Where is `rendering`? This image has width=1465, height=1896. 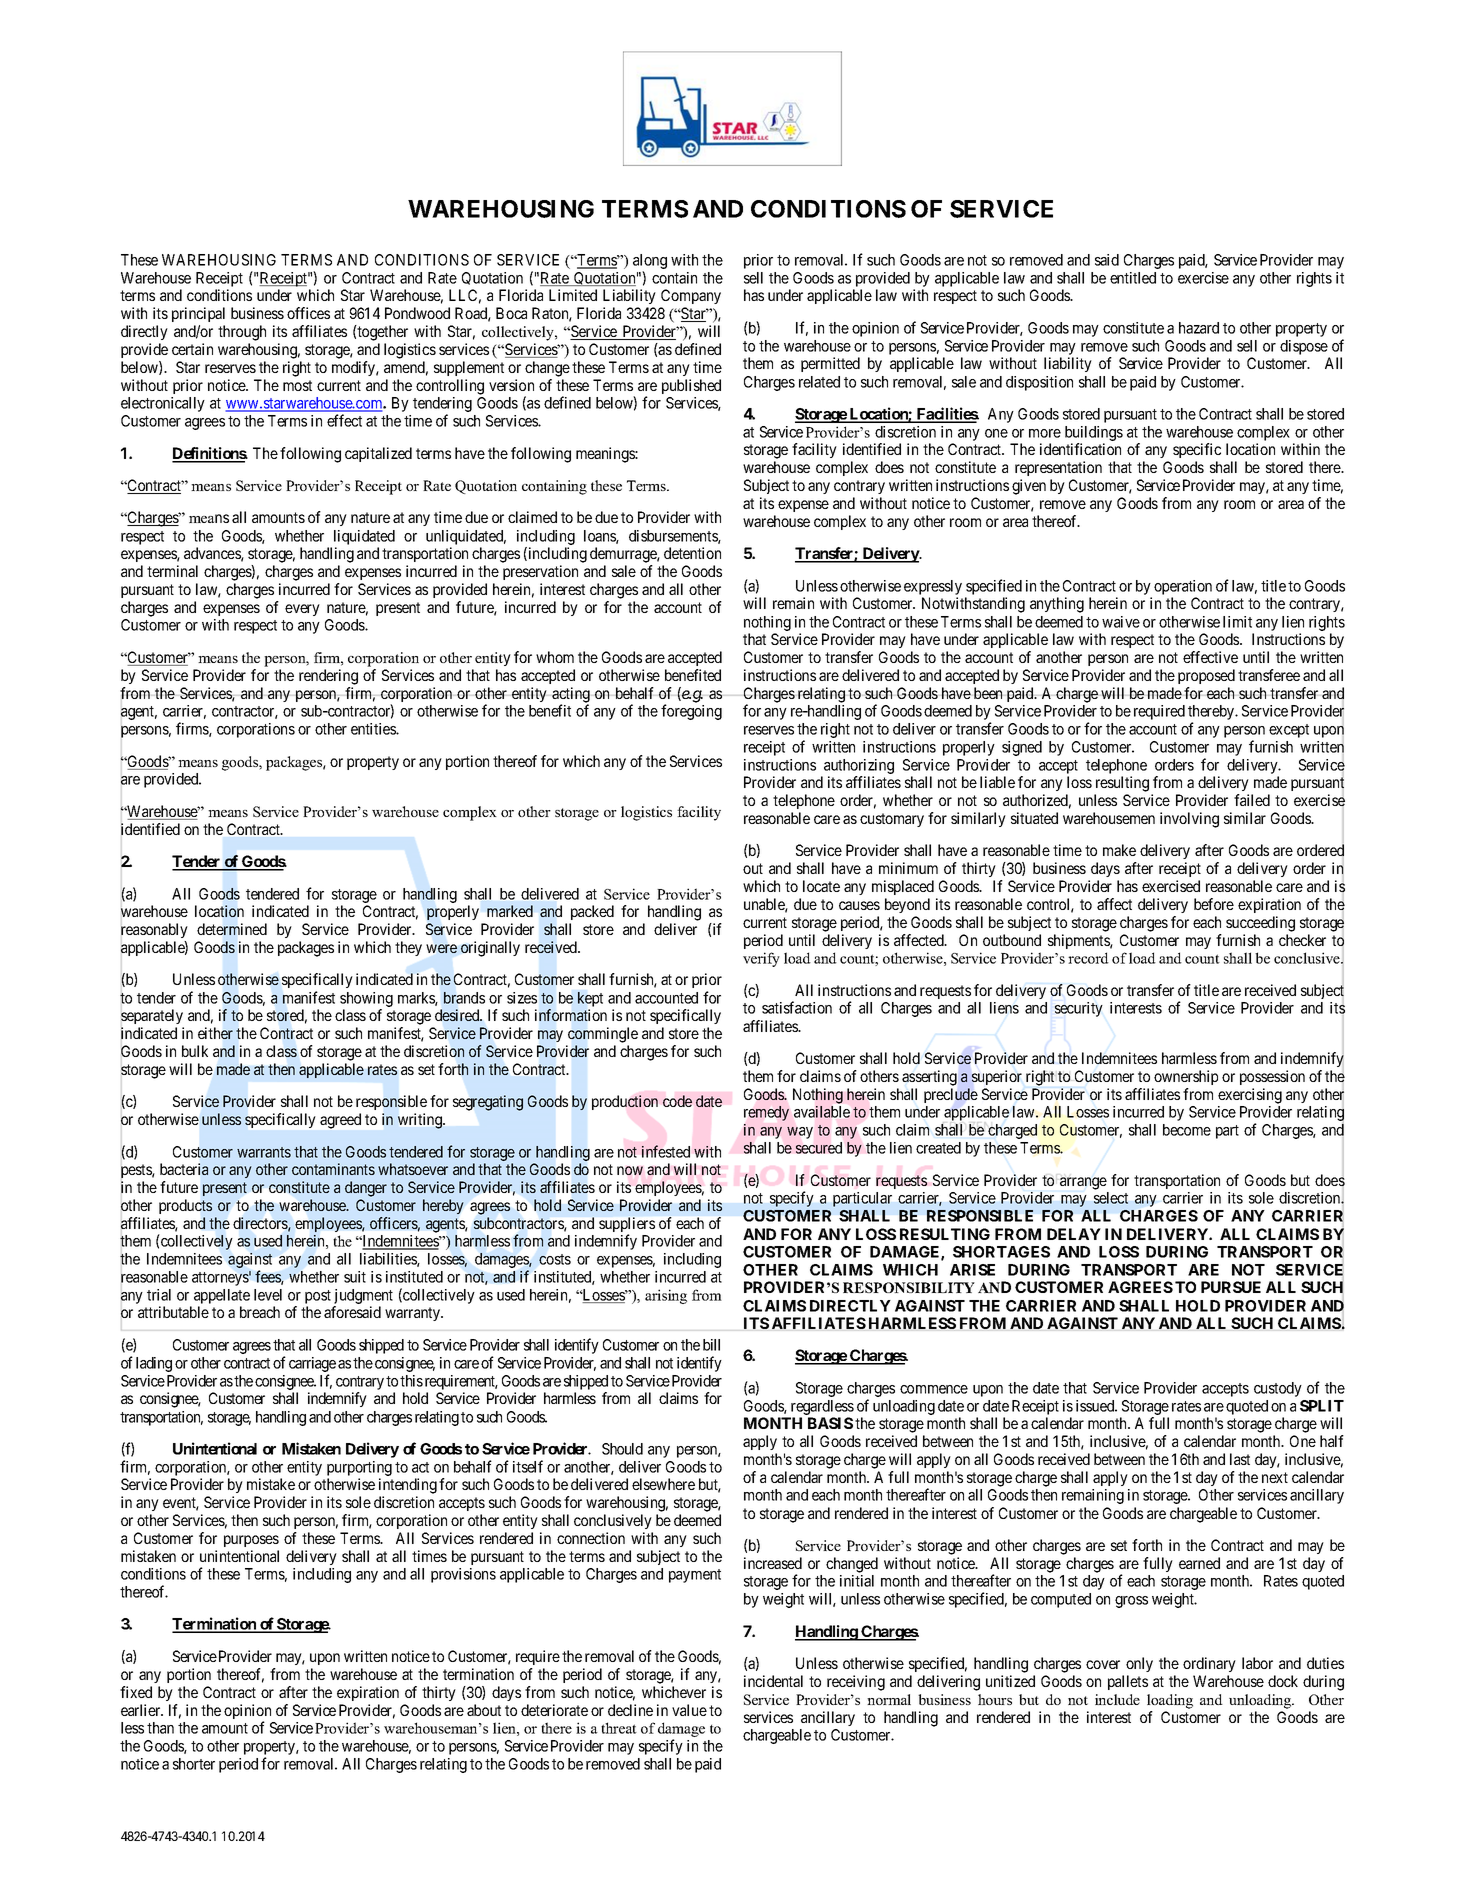
rendering is located at coordinates (328, 677).
